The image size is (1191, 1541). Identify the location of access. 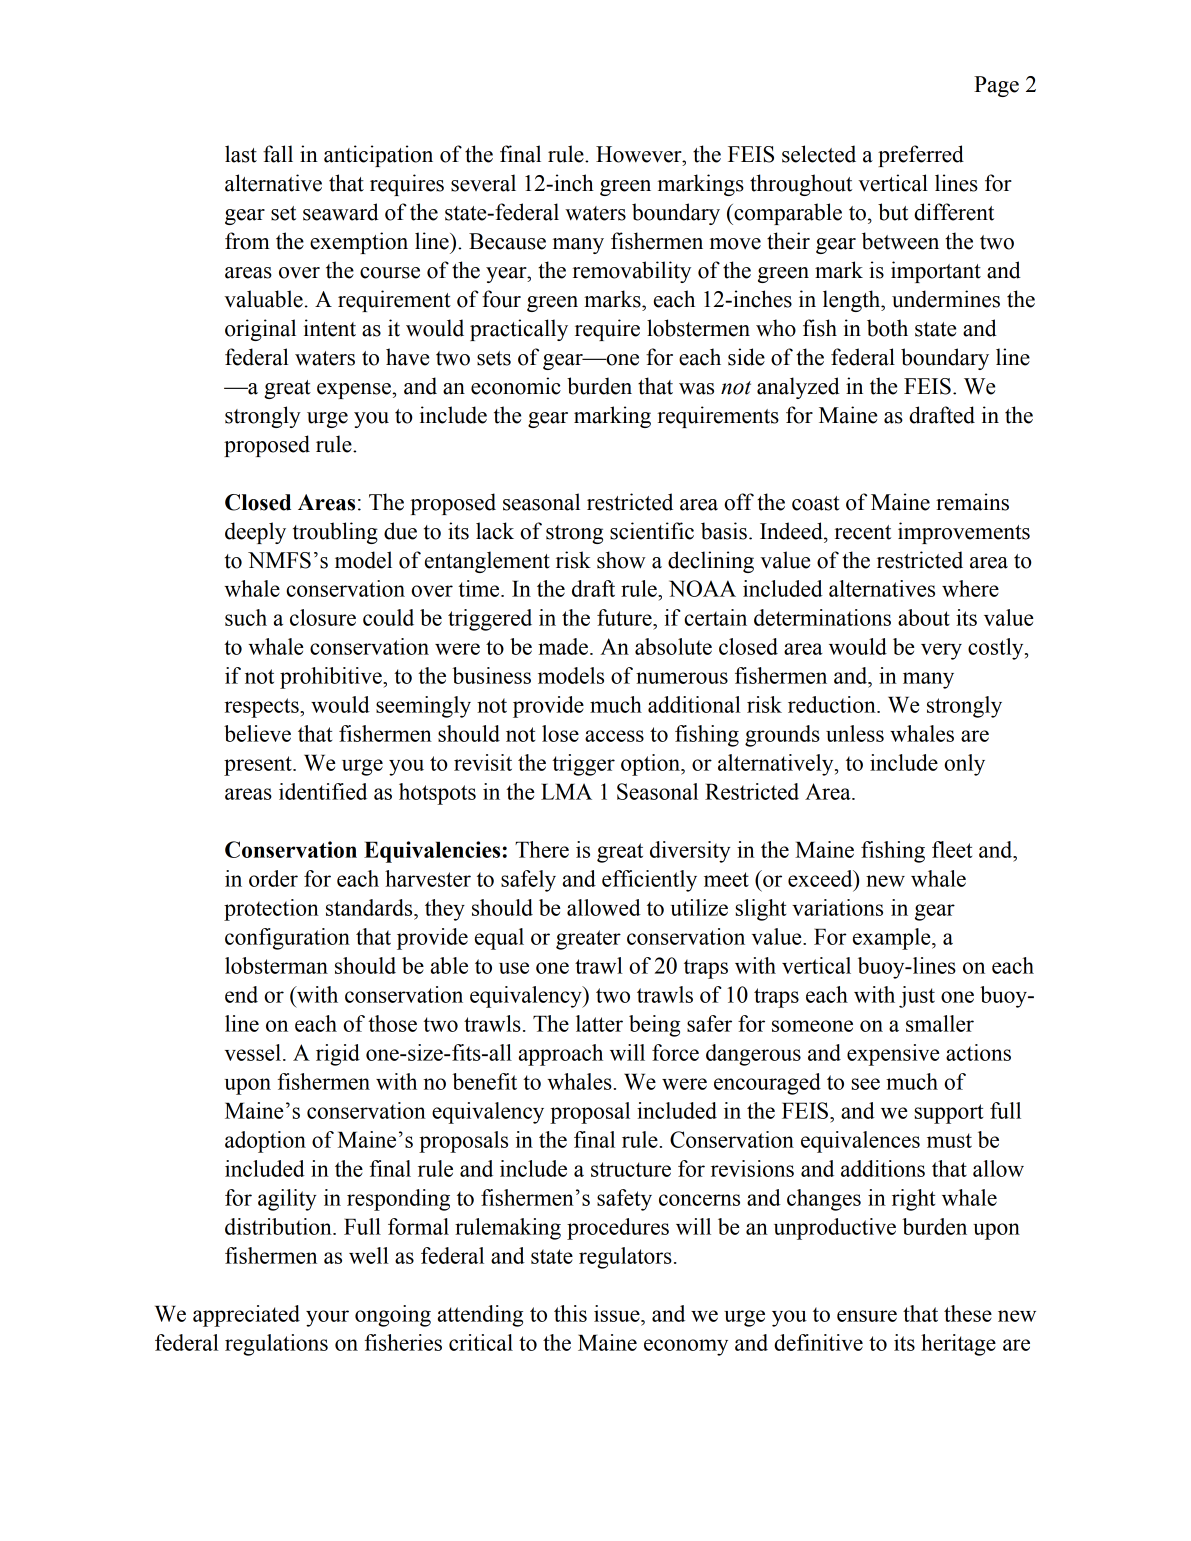
(614, 736).
